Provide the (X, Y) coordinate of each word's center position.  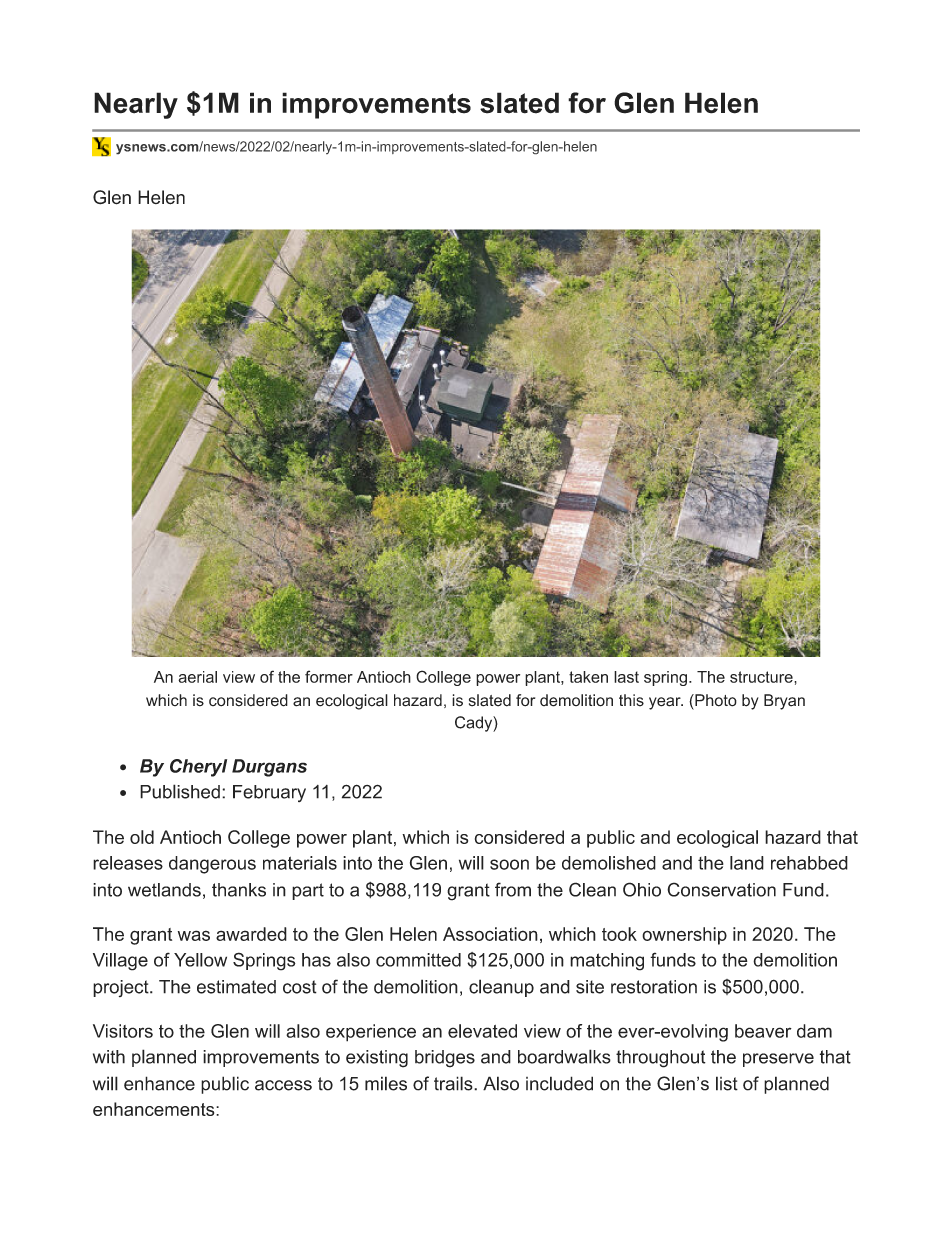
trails (454, 1083)
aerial (197, 677)
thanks (239, 890)
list (727, 1083)
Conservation (721, 889)
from (513, 889)
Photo (715, 700)
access (283, 1085)
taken (588, 677)
